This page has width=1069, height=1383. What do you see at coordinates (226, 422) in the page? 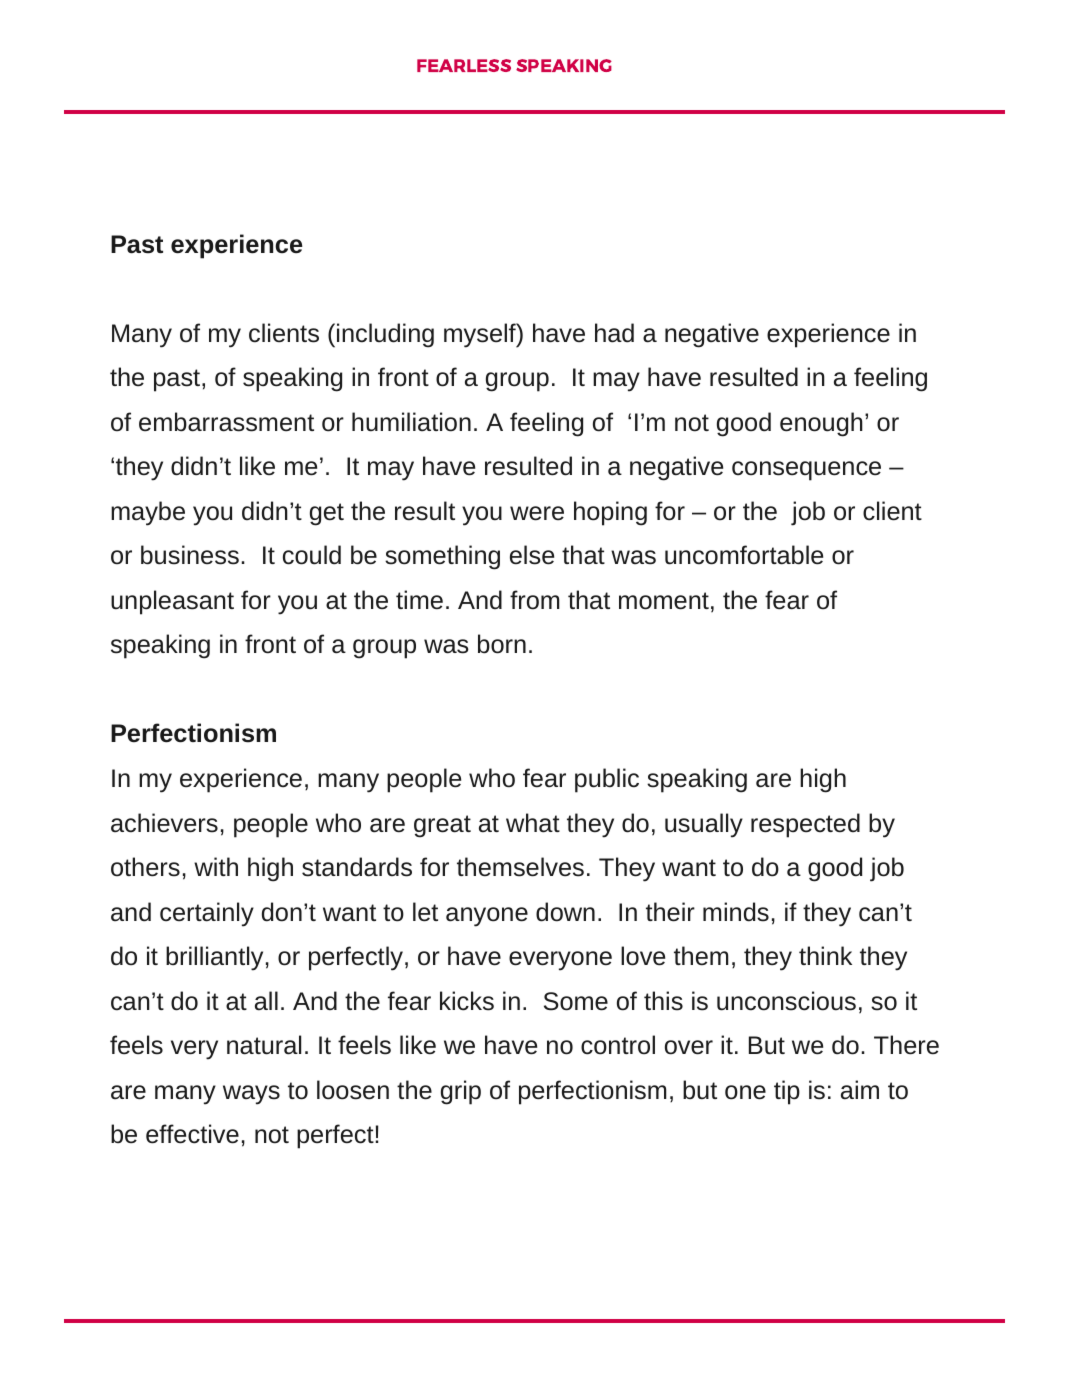
I see `embarrassment` at bounding box center [226, 422].
